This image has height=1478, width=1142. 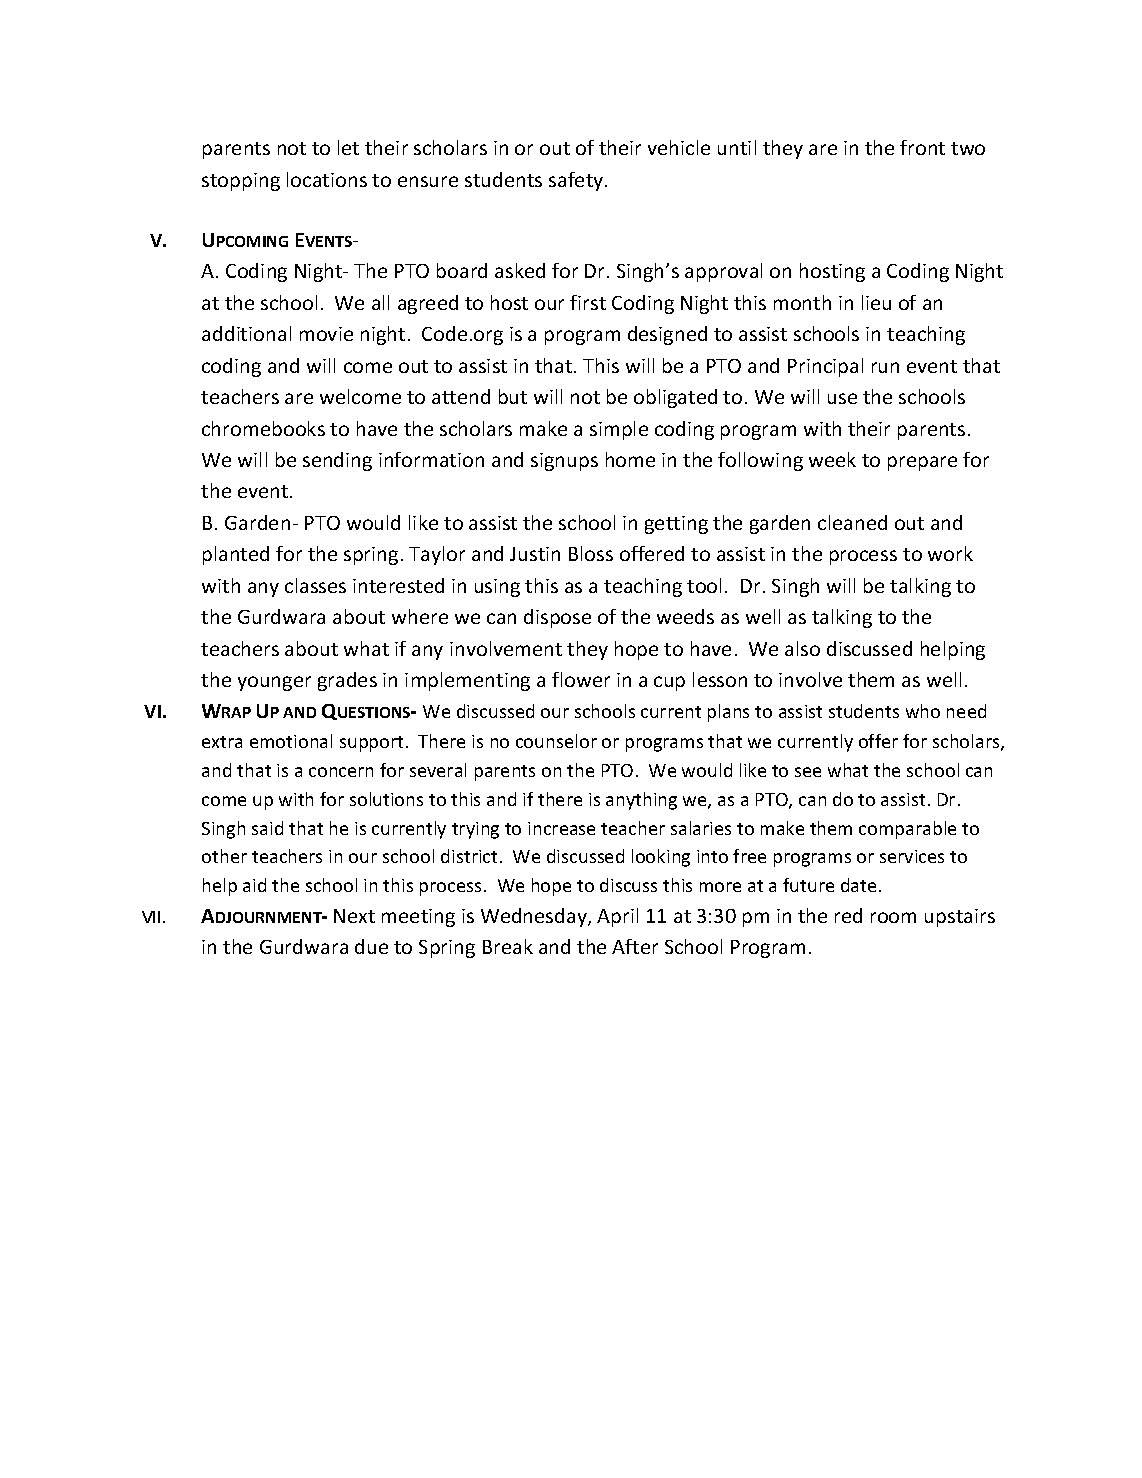 What do you see at coordinates (236, 555) in the image?
I see `planted` at bounding box center [236, 555].
